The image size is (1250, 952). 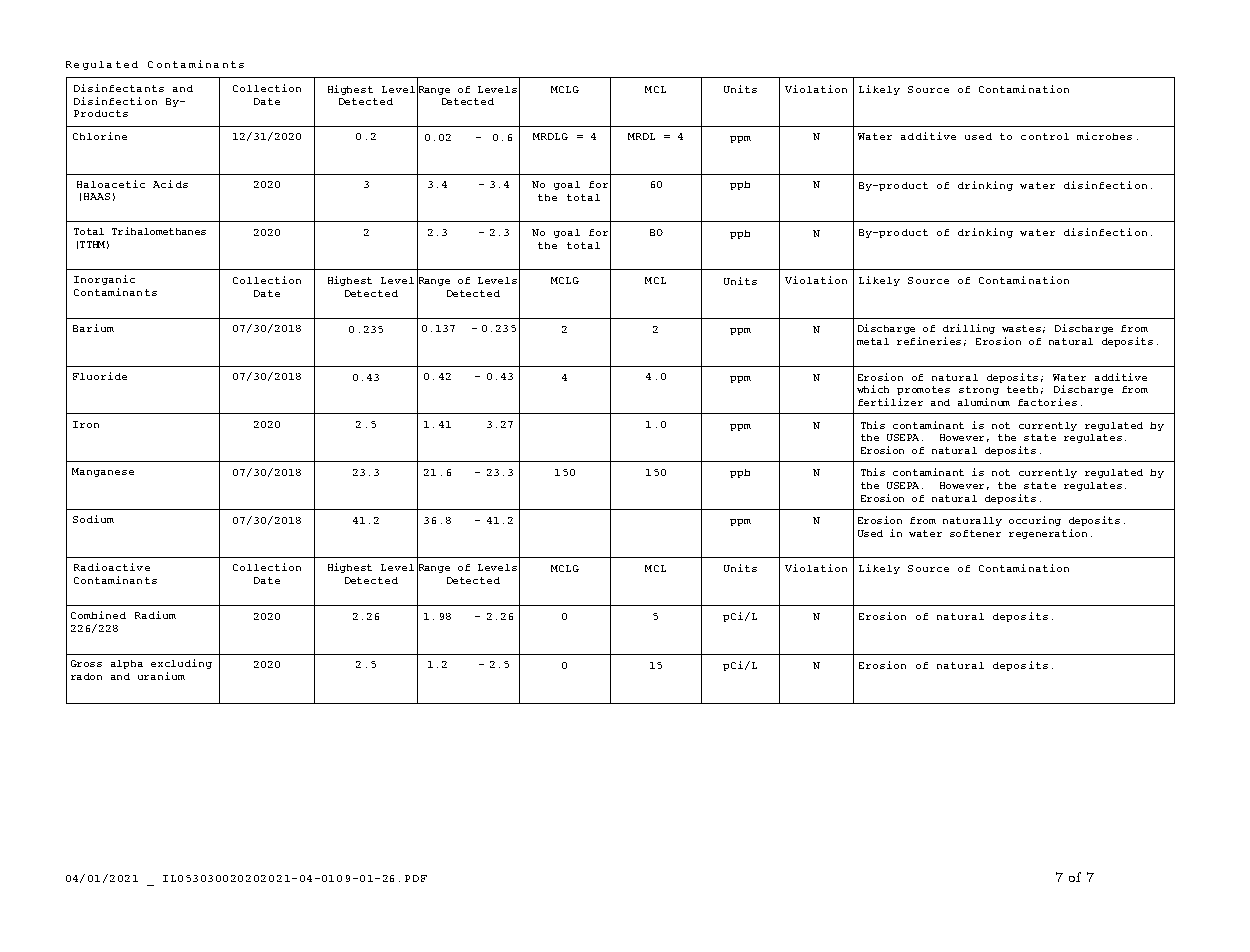 What do you see at coordinates (100, 376) in the document?
I see `Fluoride` at bounding box center [100, 376].
